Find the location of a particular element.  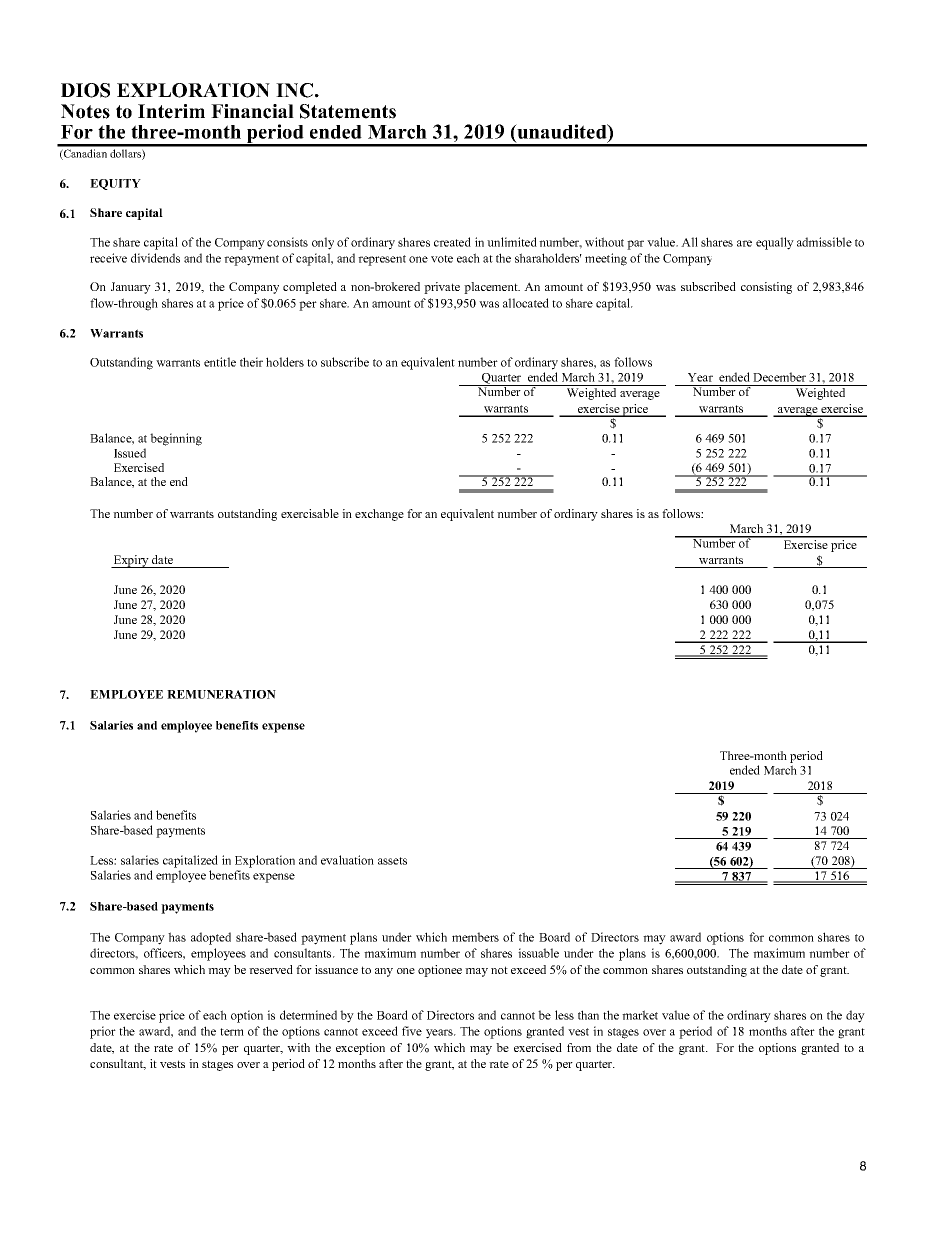

Issued is located at coordinates (130, 453).
